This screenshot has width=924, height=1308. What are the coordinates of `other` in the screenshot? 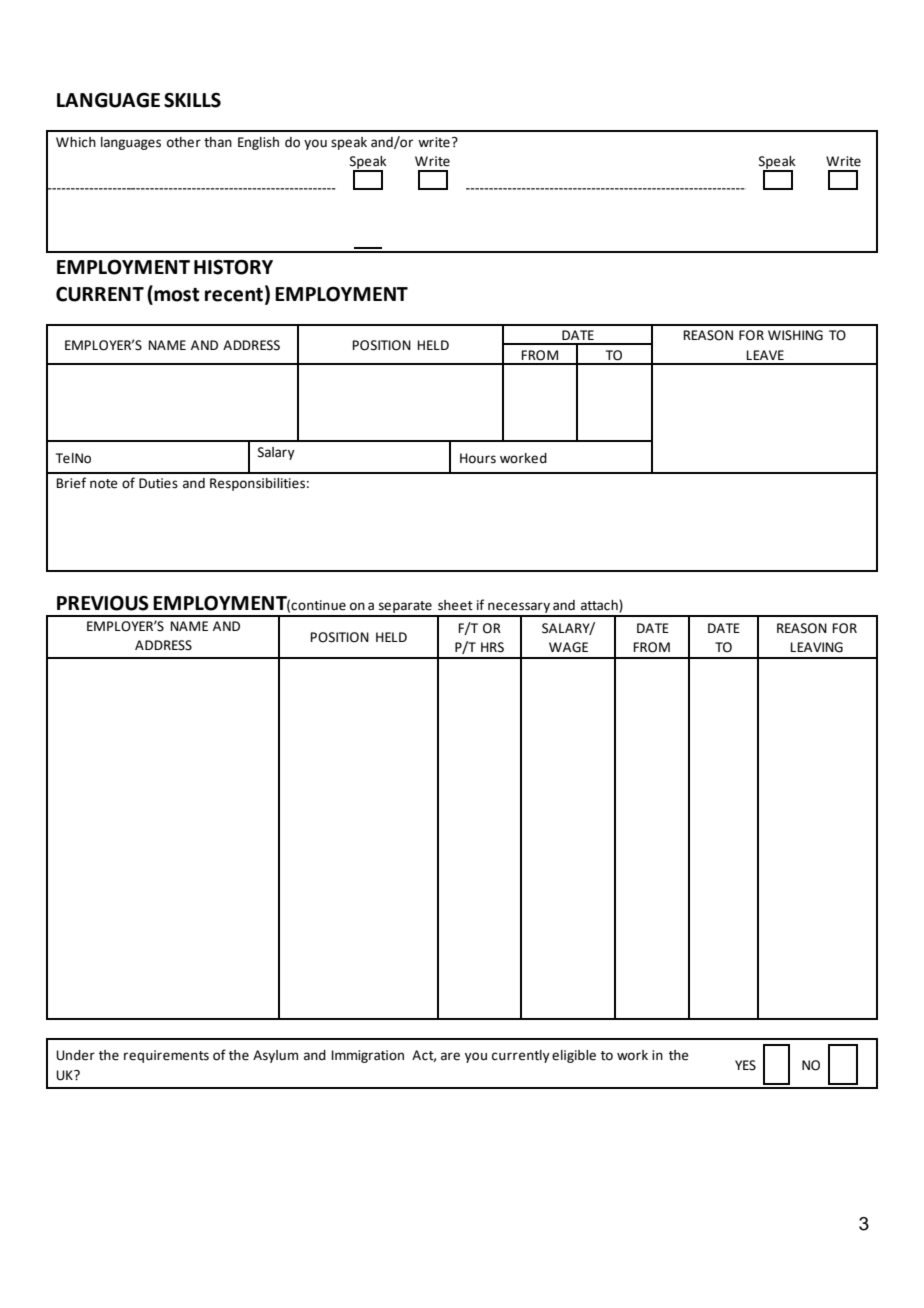 It's located at (184, 142).
